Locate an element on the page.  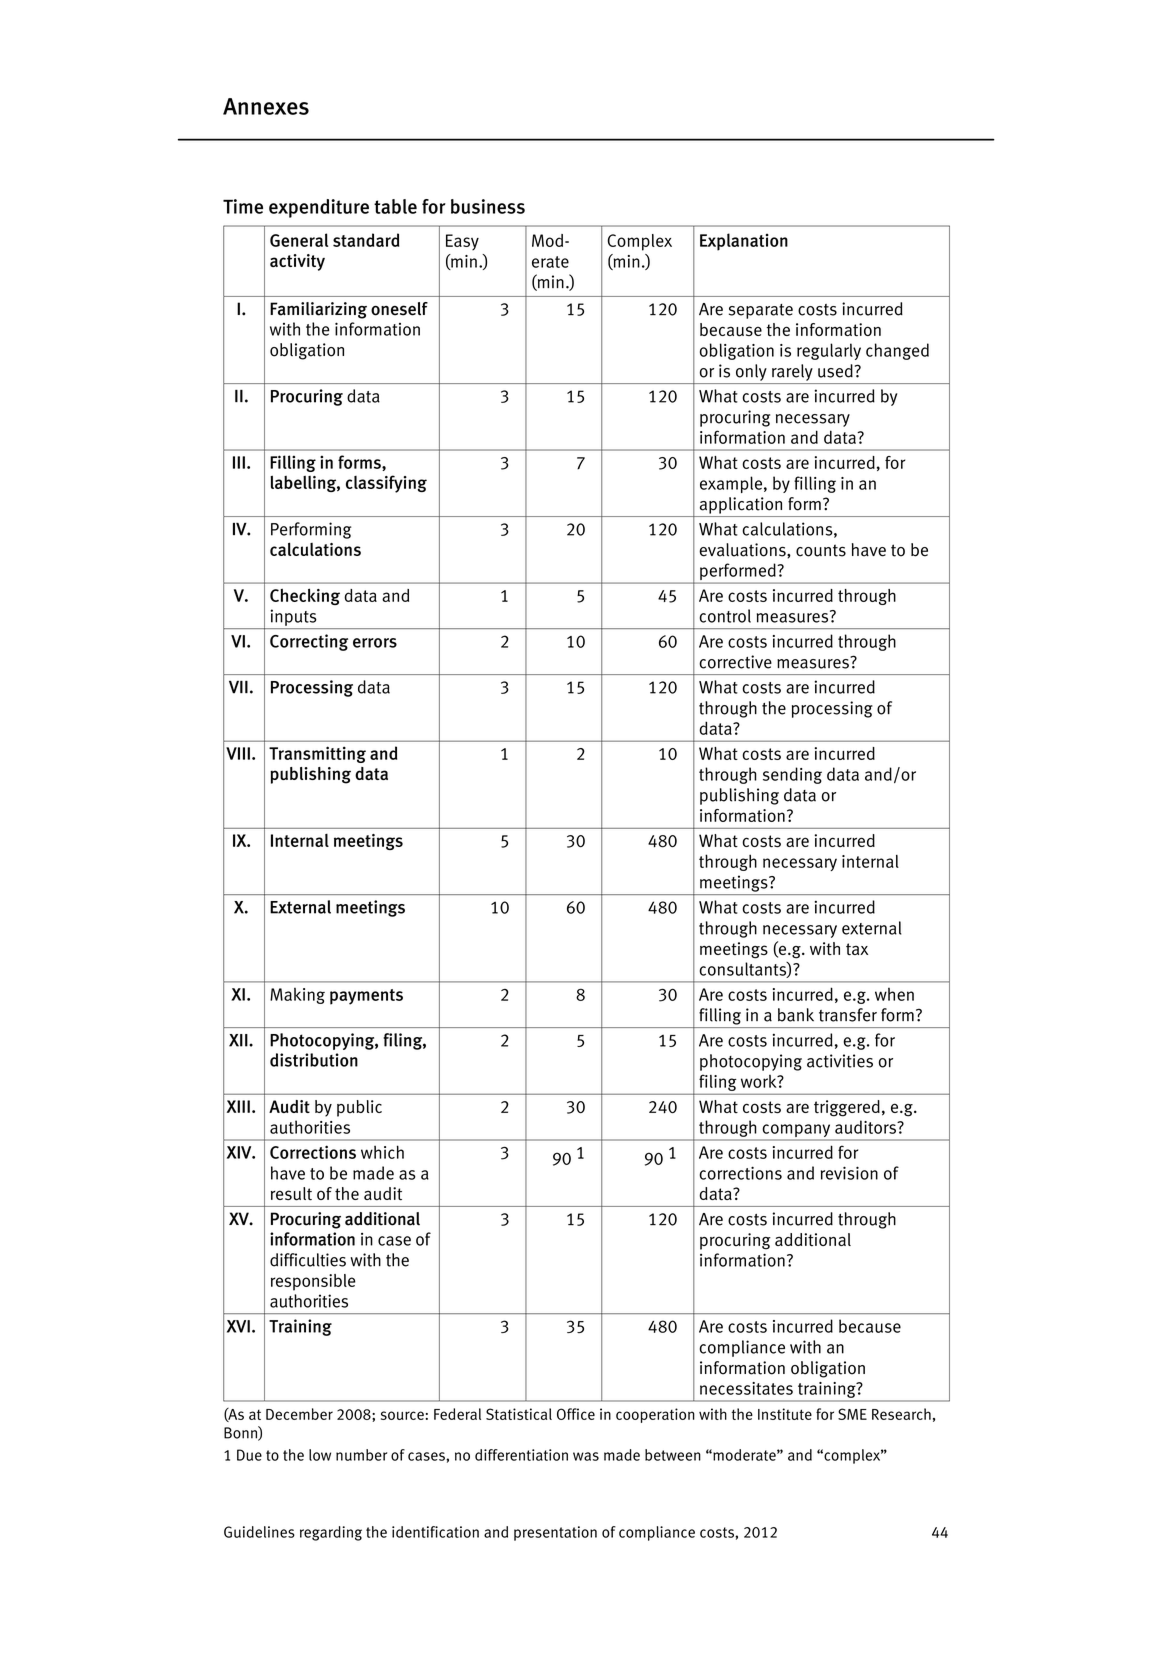
business is located at coordinates (488, 206).
